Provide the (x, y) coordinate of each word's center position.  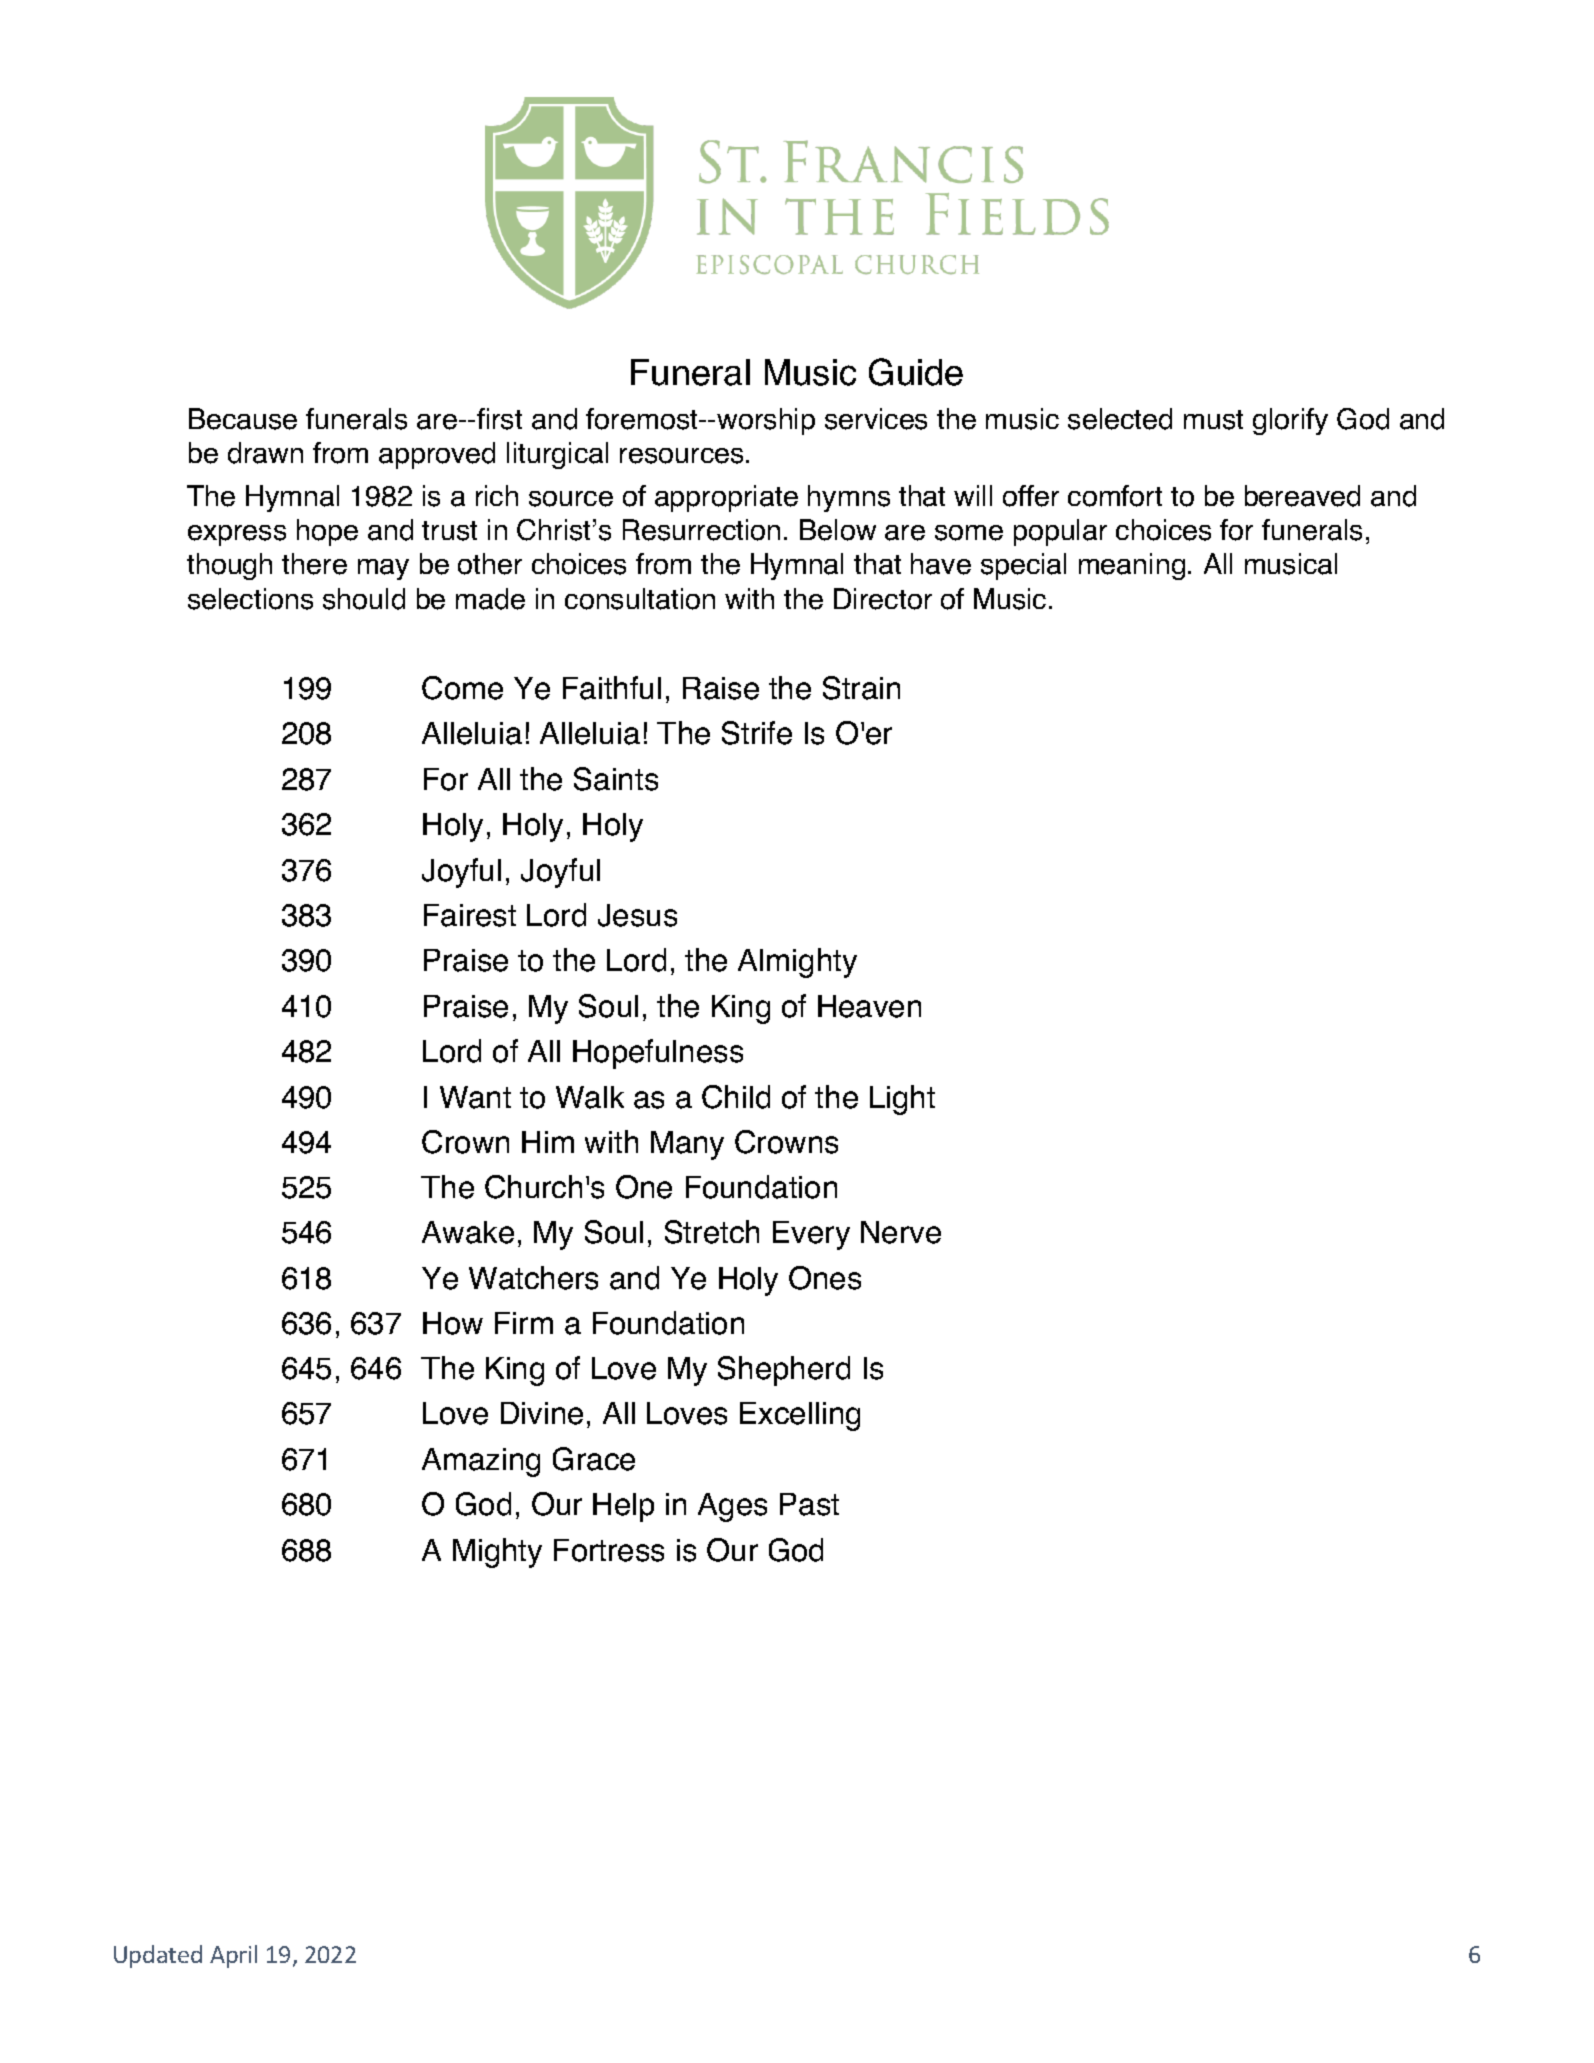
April (233, 1956)
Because (243, 419)
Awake (468, 1232)
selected (1120, 419)
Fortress (609, 1550)
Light (902, 1100)
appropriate (726, 498)
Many (687, 1145)
